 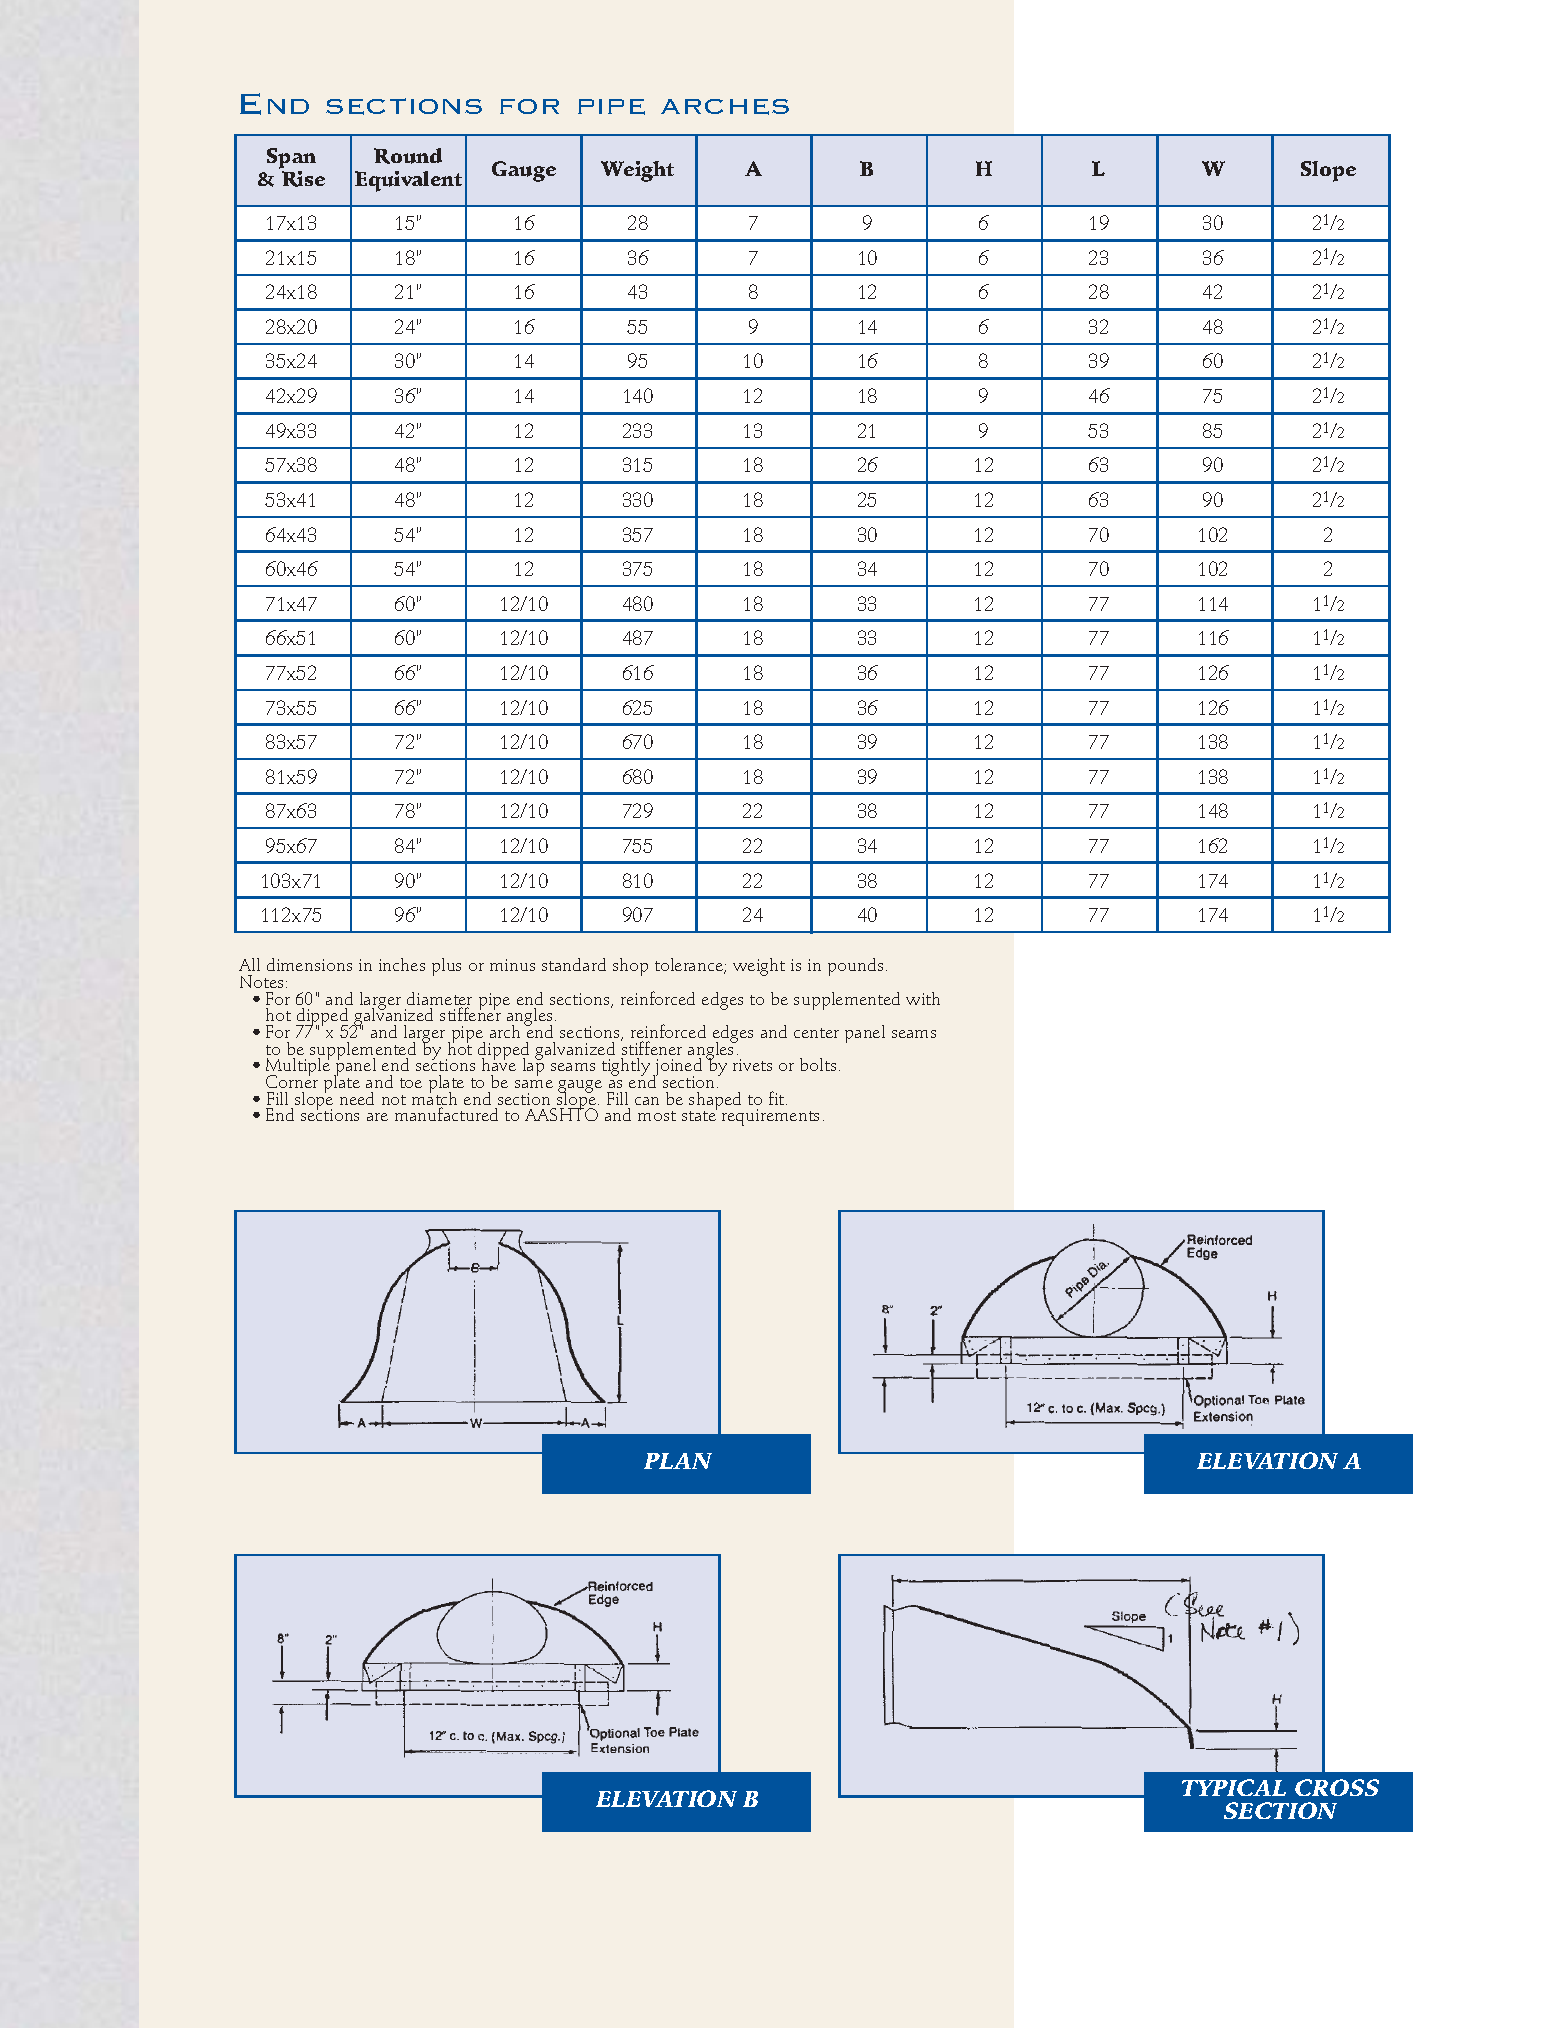 What do you see at coordinates (1337, 1787) in the image?
I see `CROSS` at bounding box center [1337, 1787].
